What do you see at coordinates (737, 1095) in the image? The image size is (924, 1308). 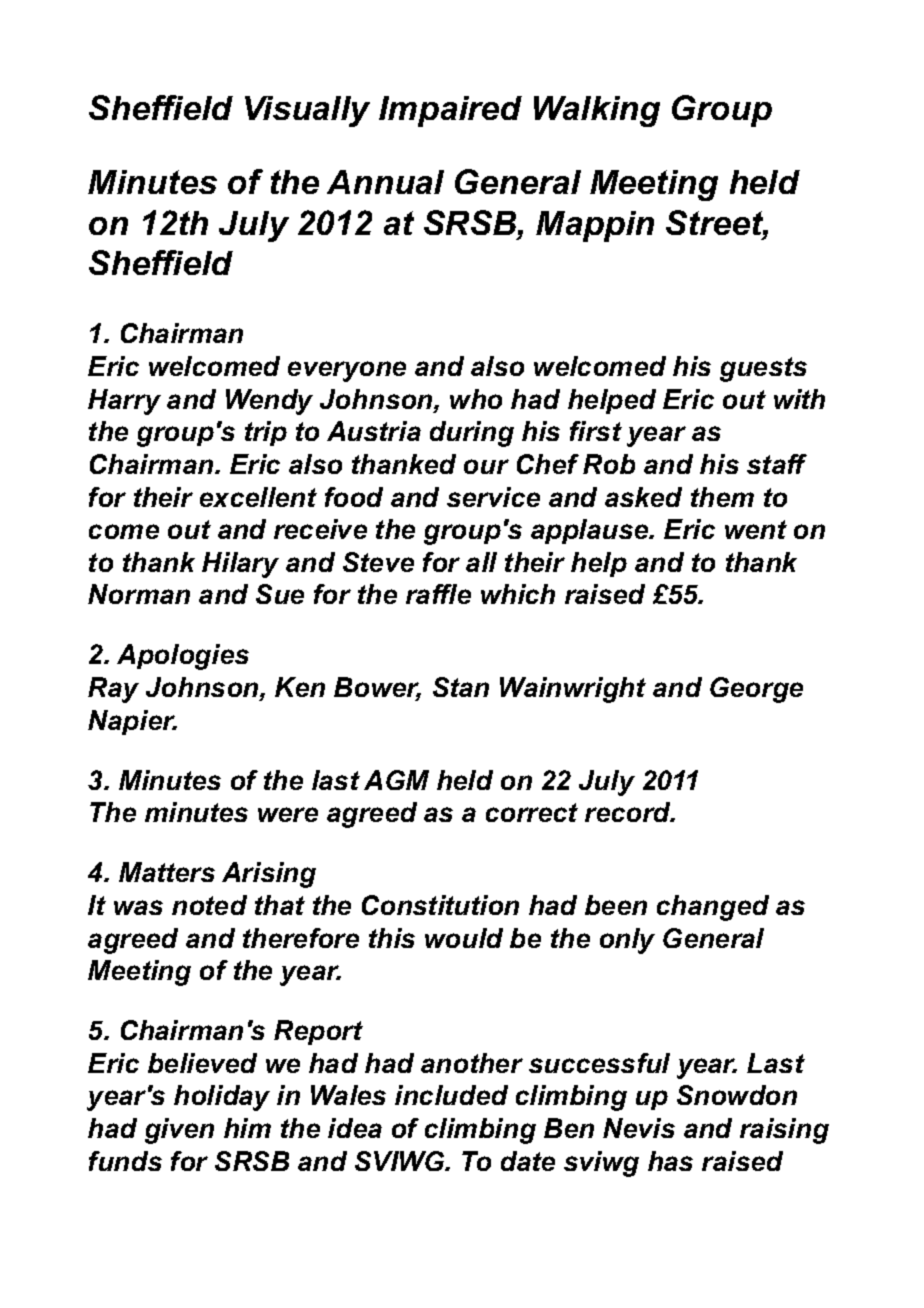 I see `Snowdon` at bounding box center [737, 1095].
